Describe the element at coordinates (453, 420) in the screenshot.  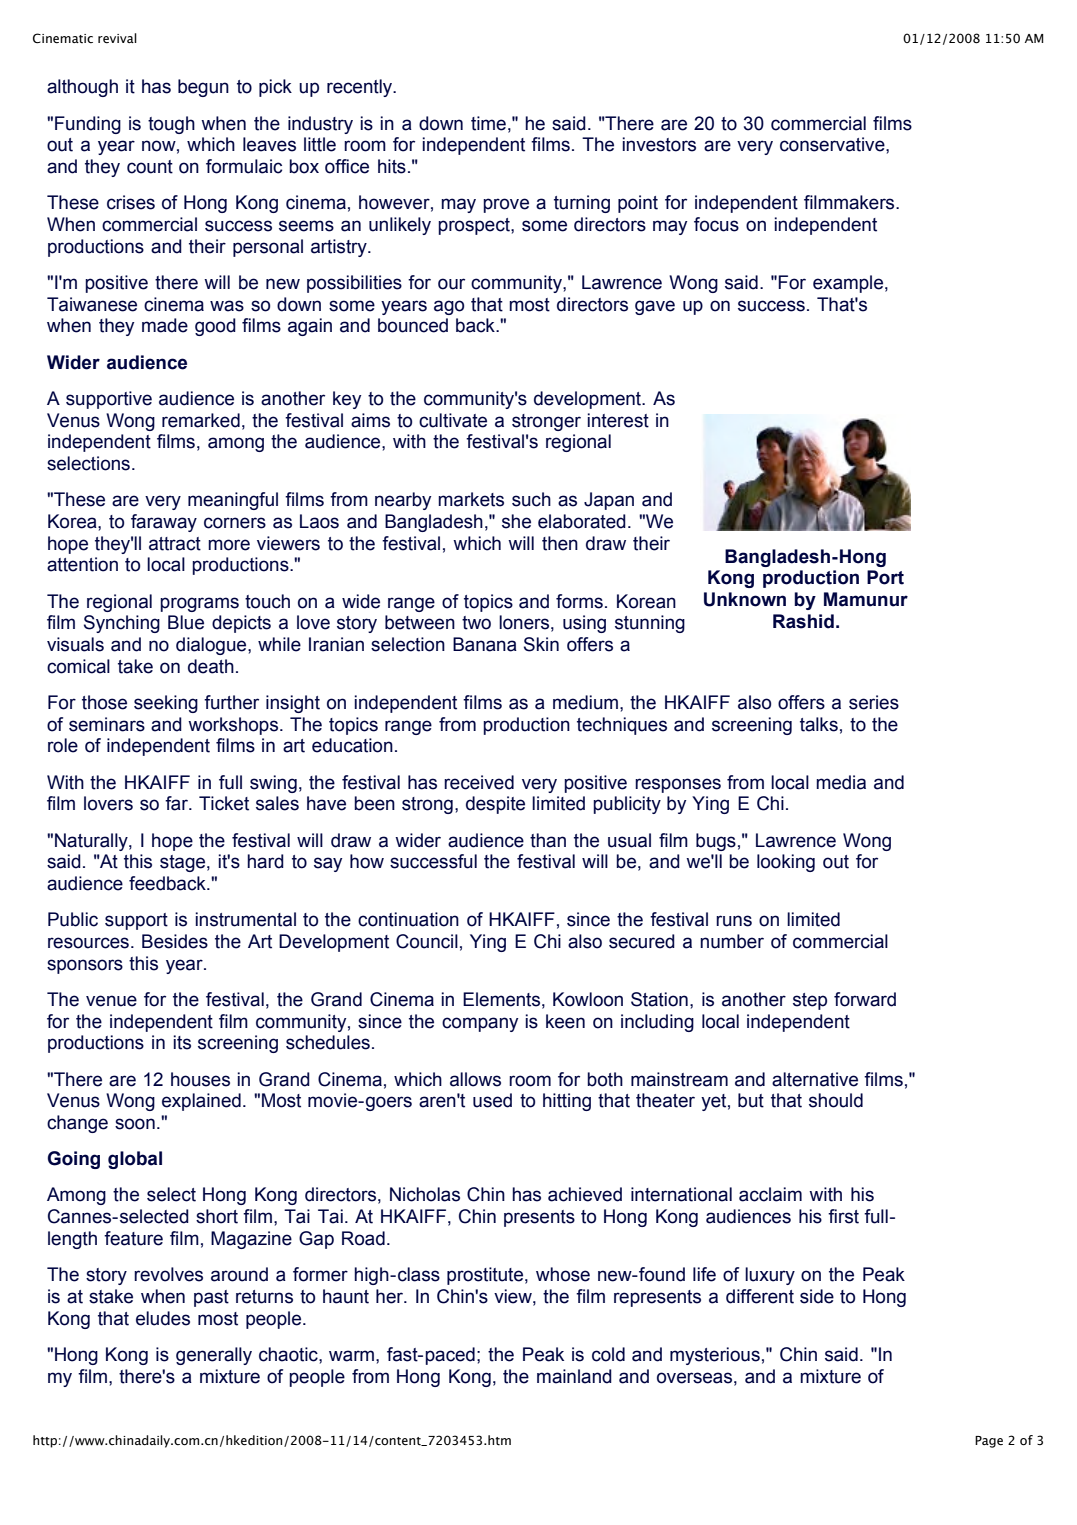
I see `cultivate` at that location.
